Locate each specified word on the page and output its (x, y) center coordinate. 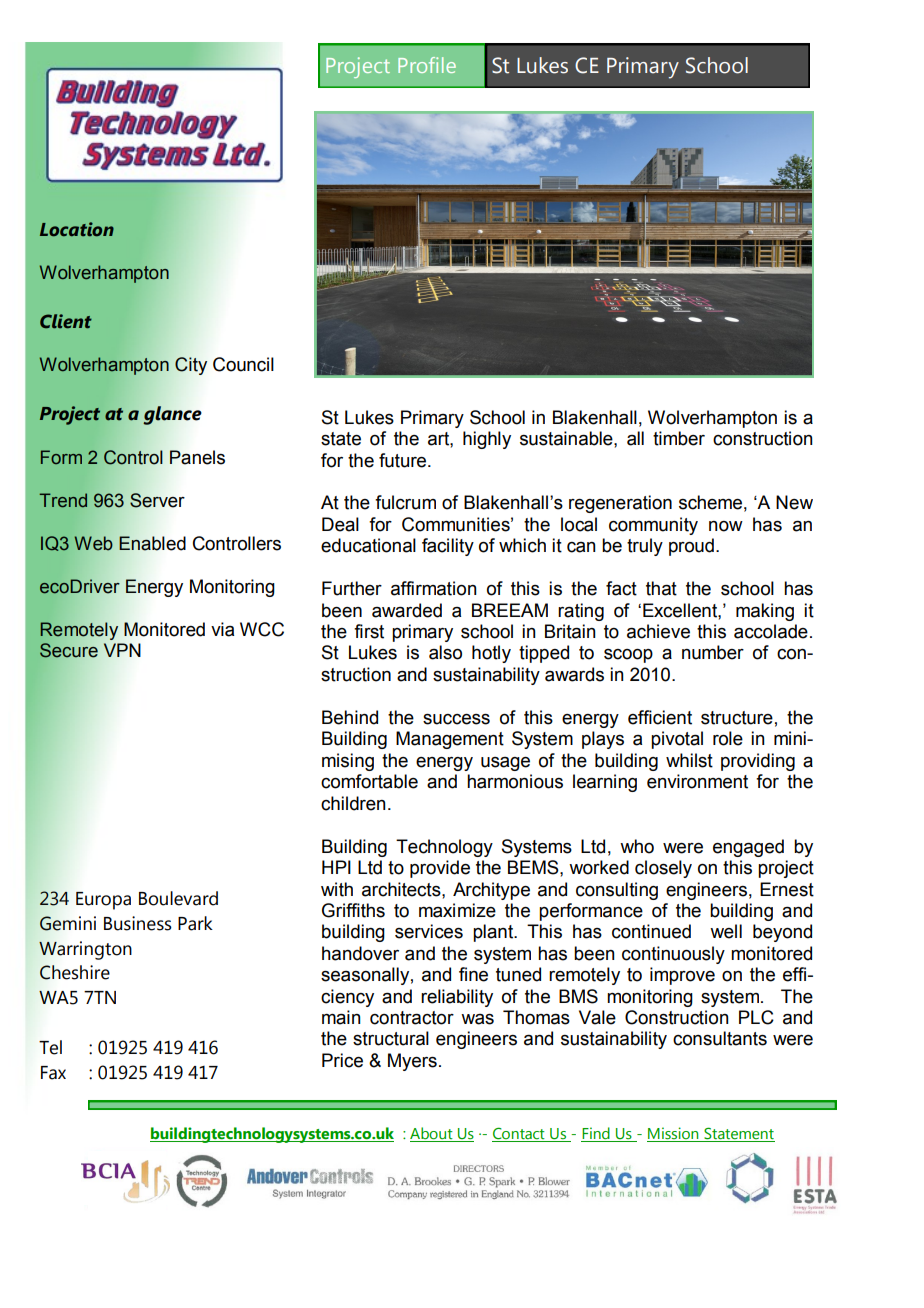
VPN (122, 650)
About (432, 1134)
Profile (427, 65)
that (661, 588)
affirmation (434, 588)
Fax (53, 1073)
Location (77, 229)
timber (679, 438)
